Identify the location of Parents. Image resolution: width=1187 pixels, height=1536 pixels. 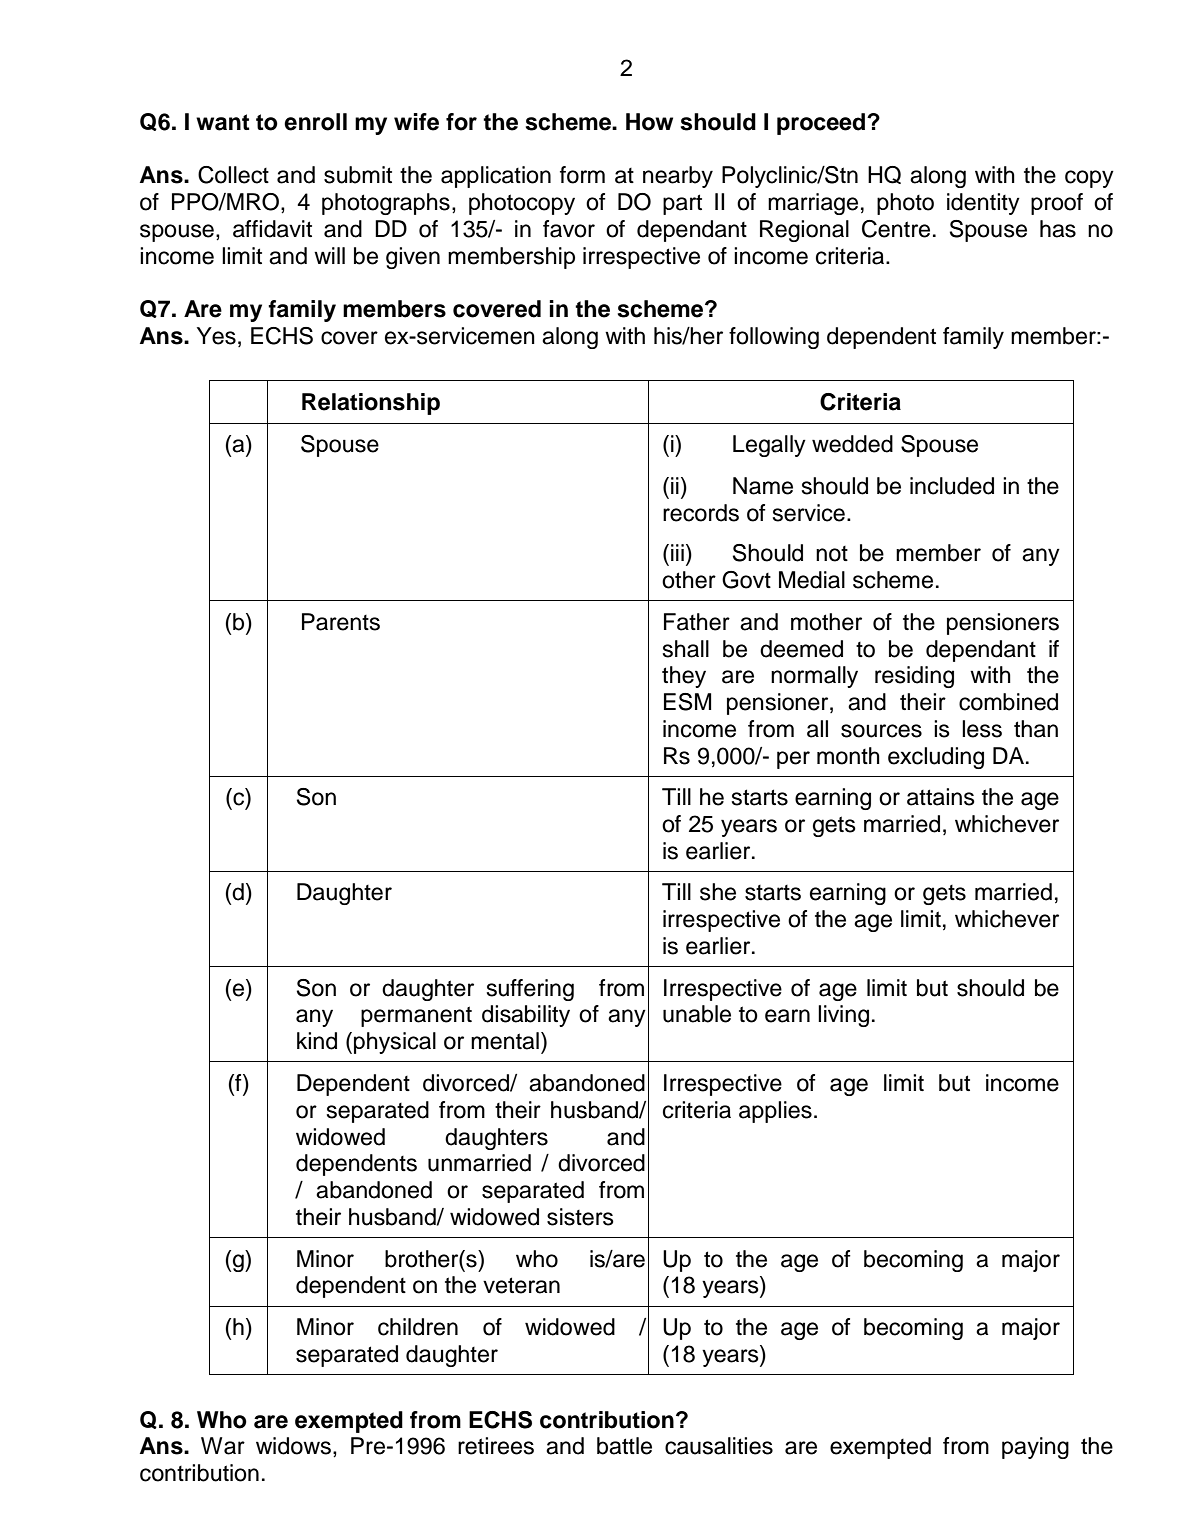
(341, 622).
